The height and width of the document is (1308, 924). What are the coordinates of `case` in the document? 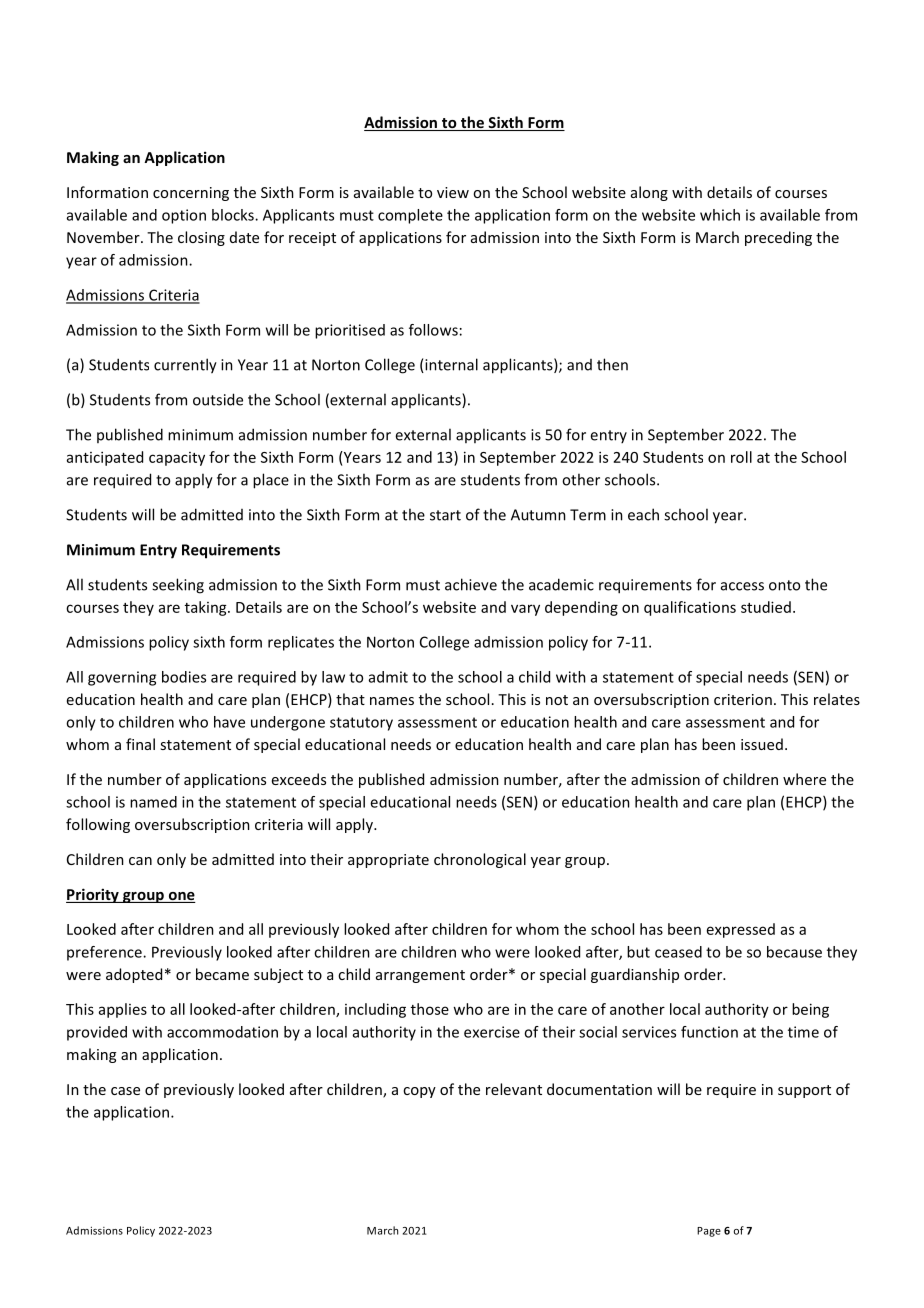 It's located at (125, 1091).
